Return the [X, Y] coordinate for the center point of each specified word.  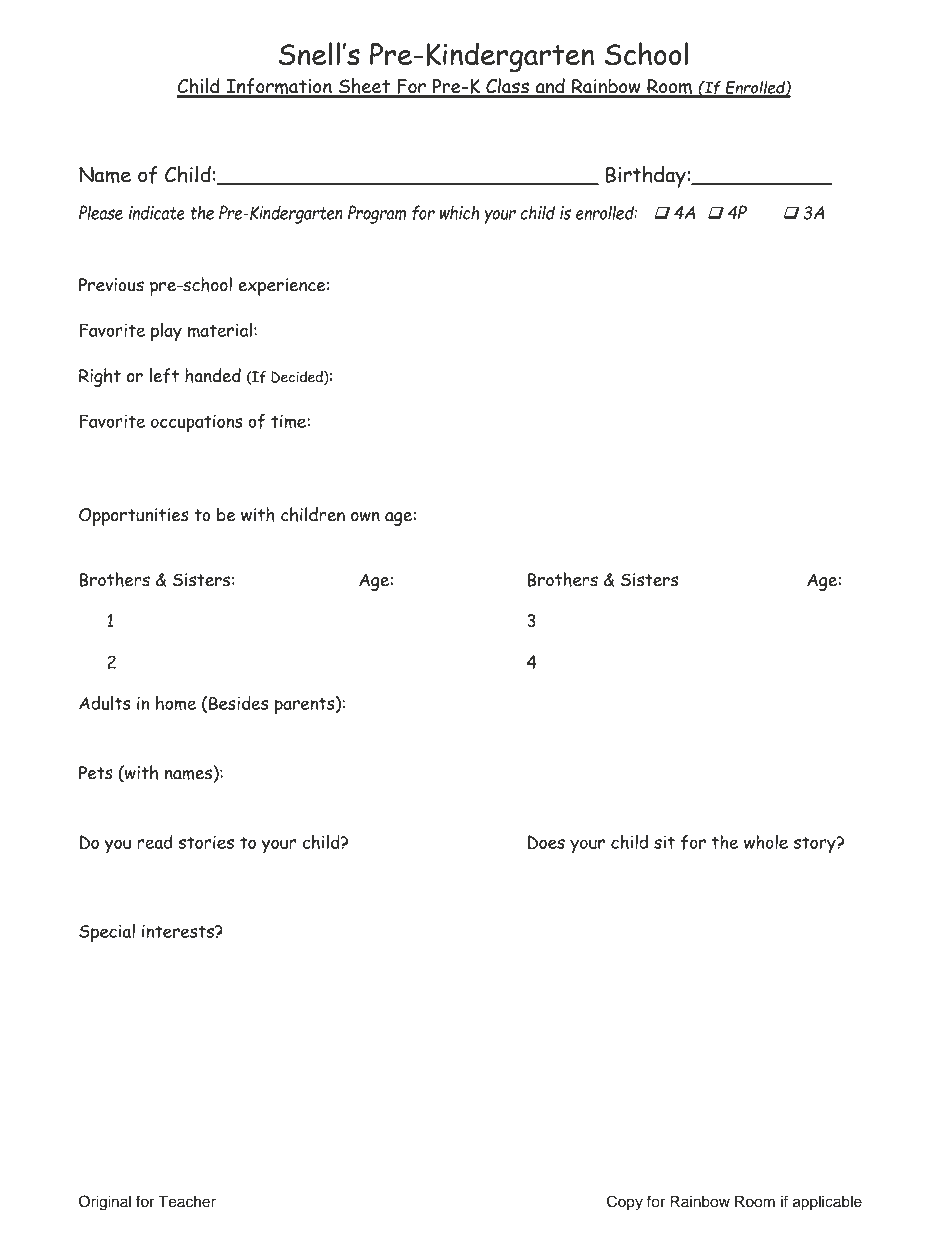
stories [206, 842]
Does [546, 842]
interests [179, 931]
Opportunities [134, 517]
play [166, 332]
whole [766, 842]
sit [664, 842]
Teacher [187, 1202]
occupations [197, 424]
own [365, 517]
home [176, 703]
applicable [827, 1203]
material [220, 330]
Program [377, 214]
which [459, 212]
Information [279, 87]
